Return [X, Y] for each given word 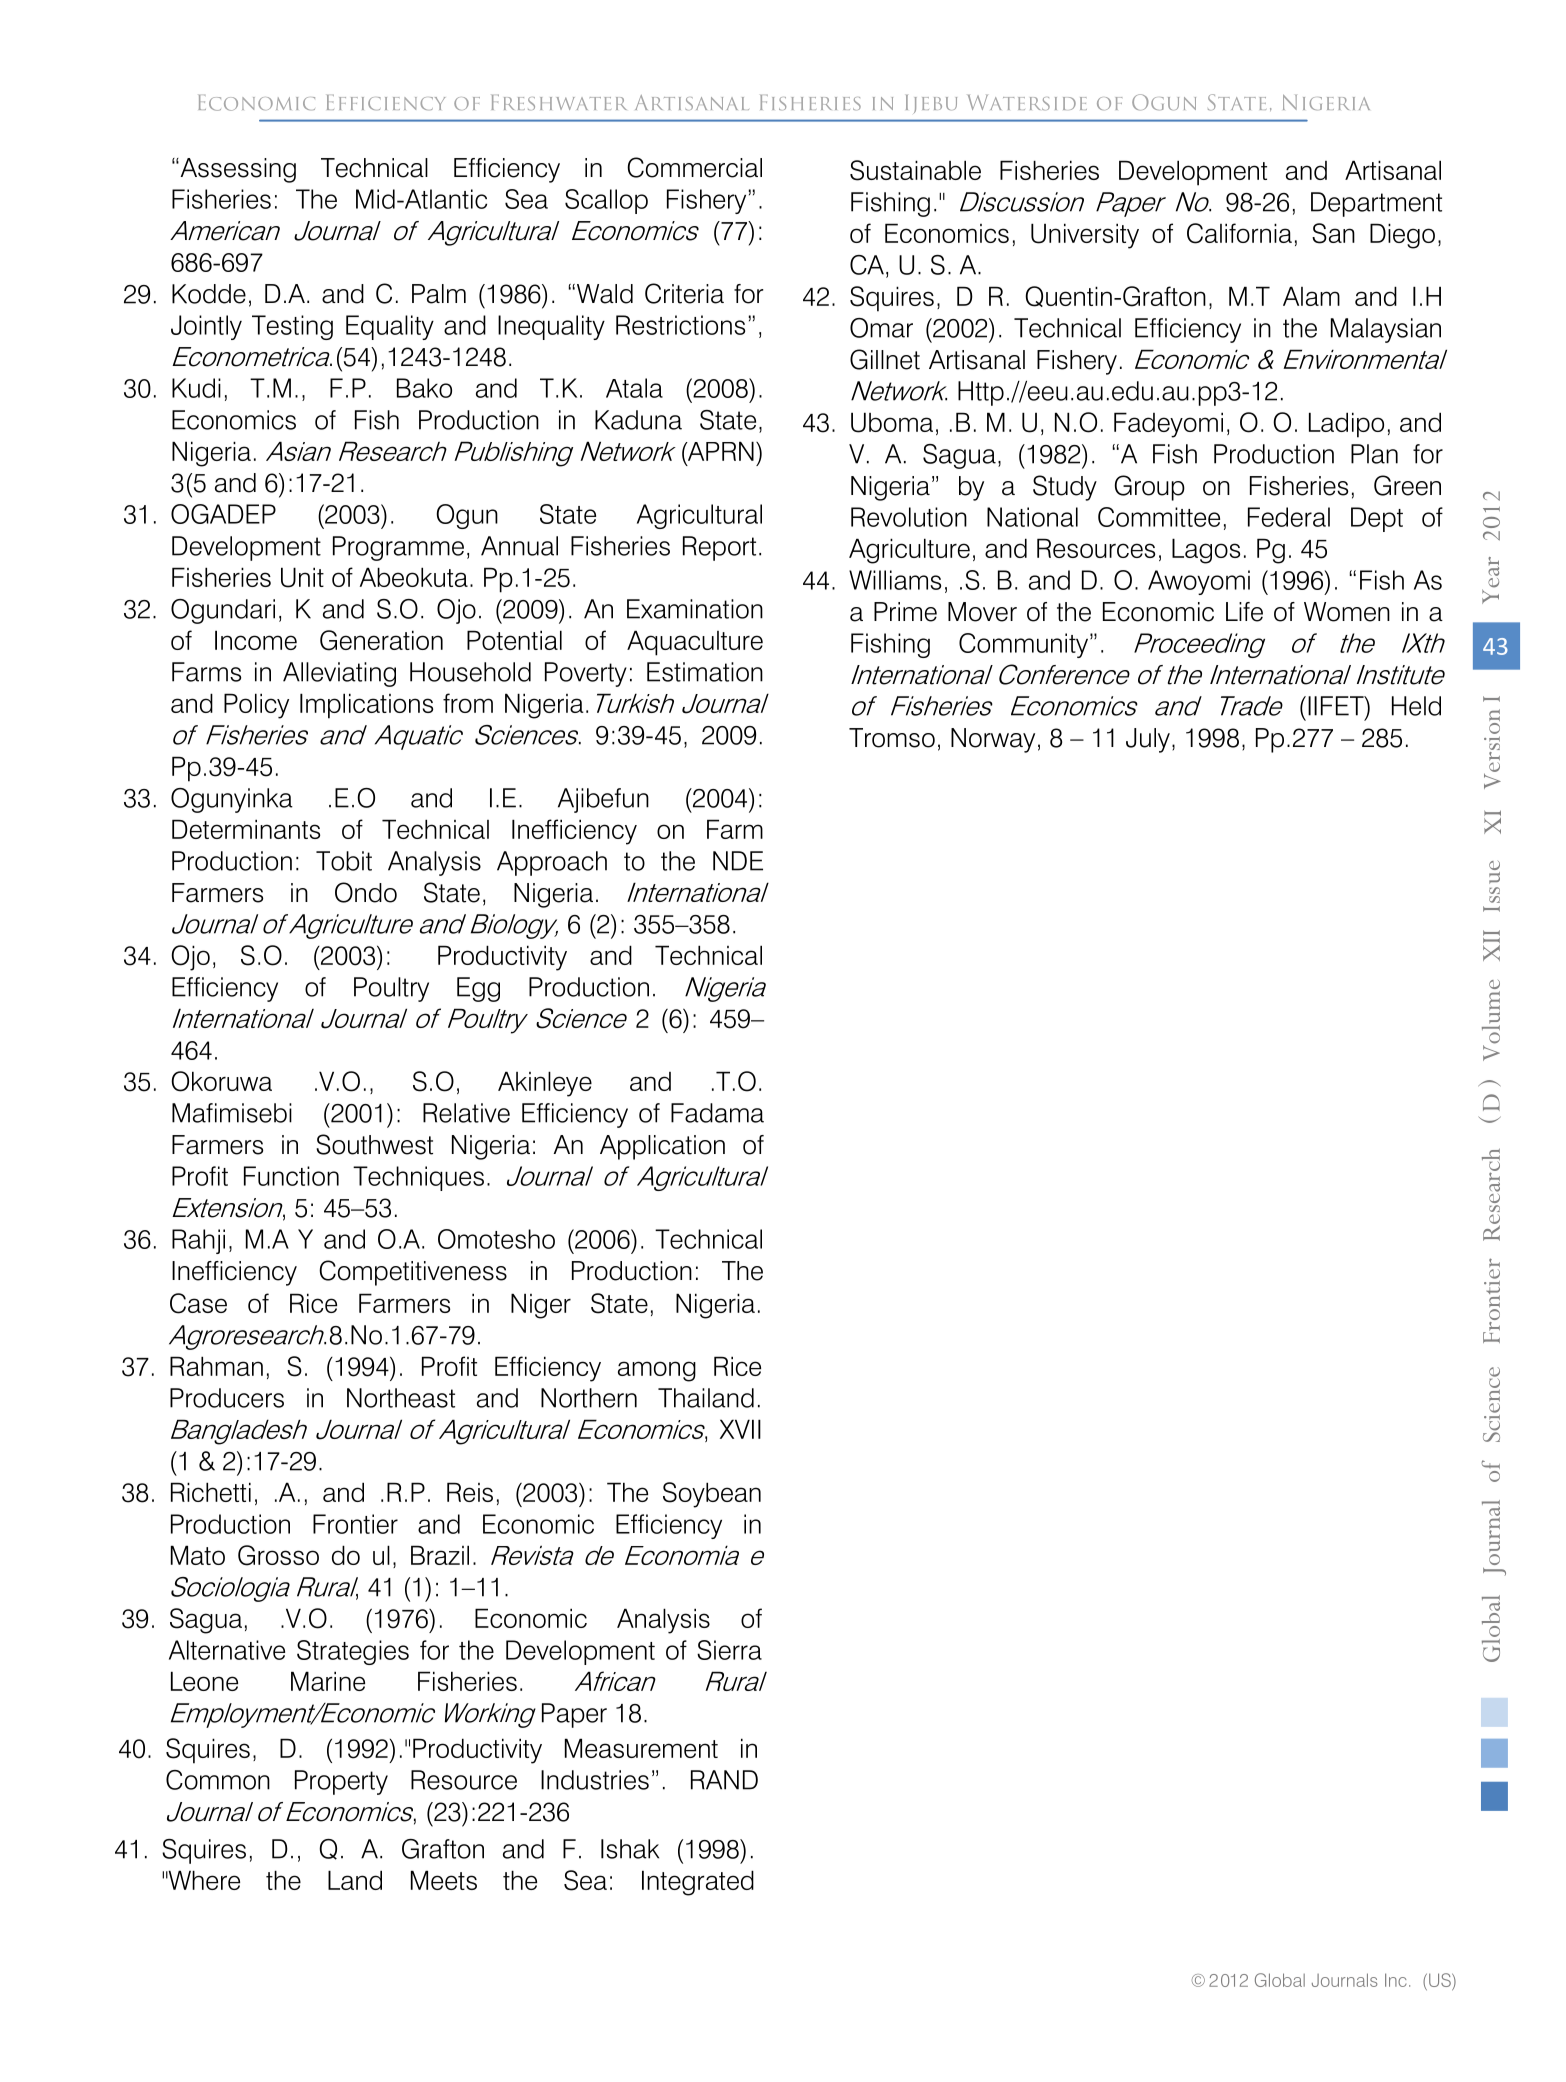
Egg [478, 989]
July [1148, 740]
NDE [738, 861]
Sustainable [915, 170]
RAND [724, 1780]
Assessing [237, 170]
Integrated [698, 1883]
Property [341, 1782]
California [1239, 233]
